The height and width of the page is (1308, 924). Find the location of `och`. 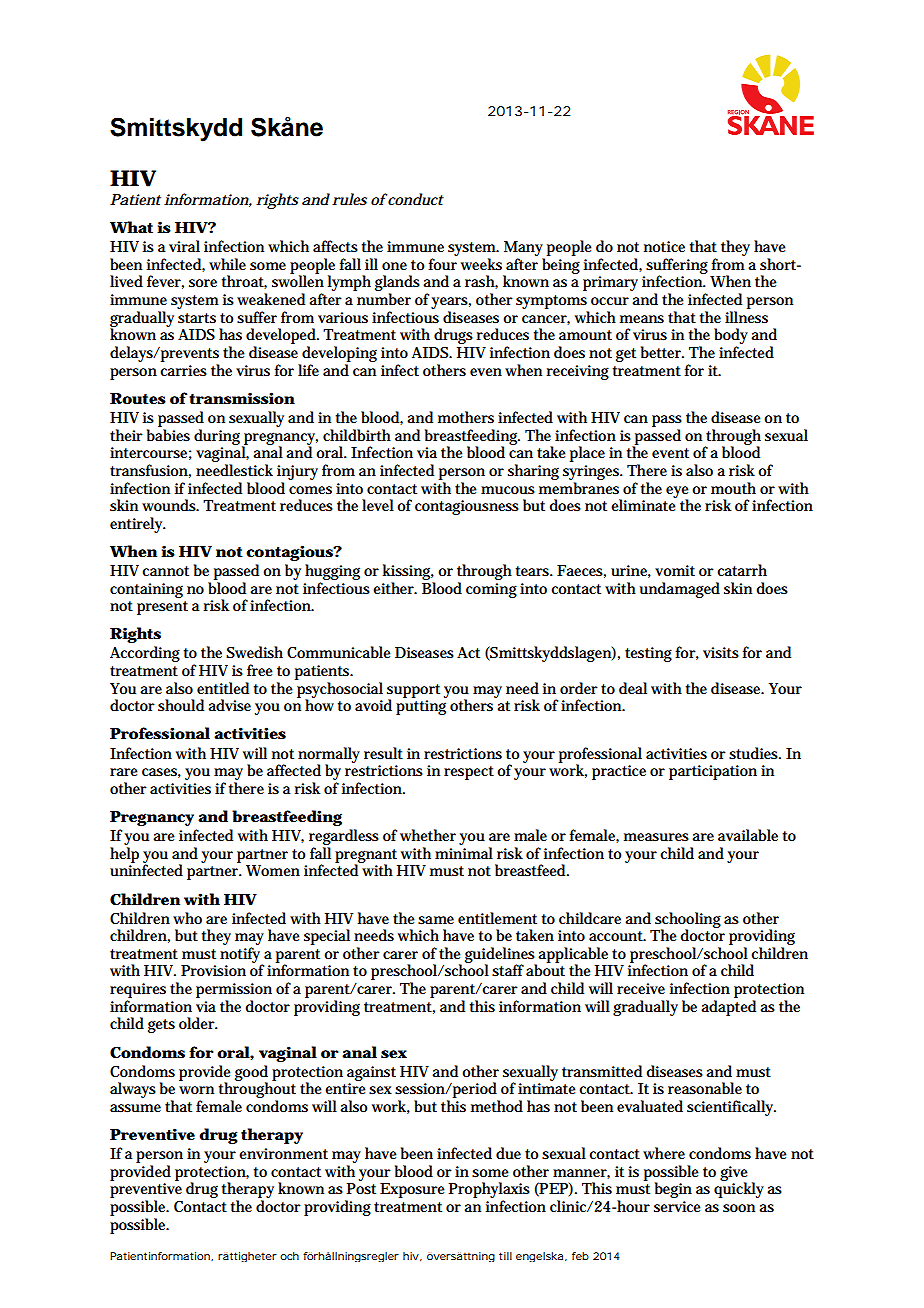

och is located at coordinates (289, 1256).
